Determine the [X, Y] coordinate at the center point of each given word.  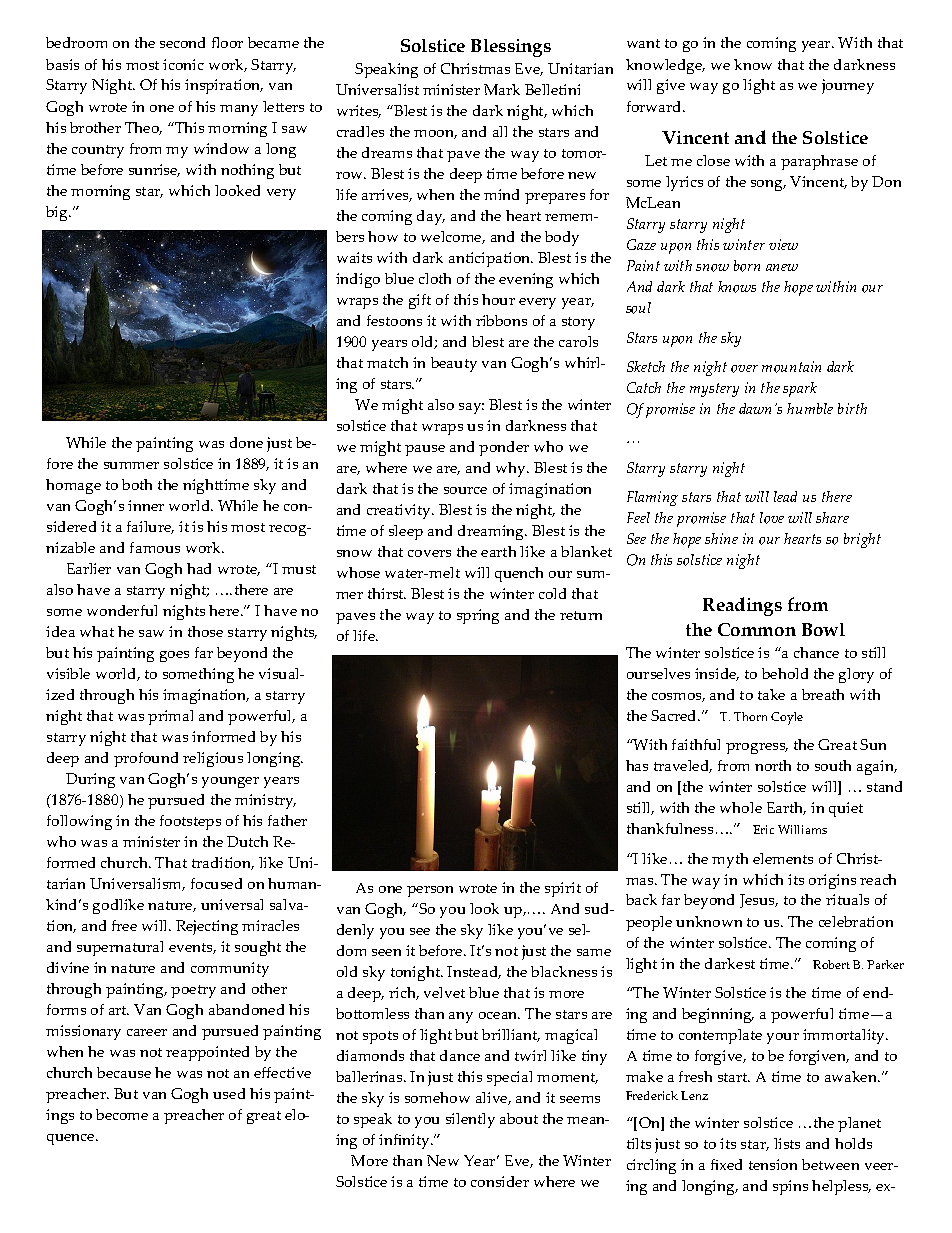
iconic [183, 64]
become [122, 1114]
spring [478, 616]
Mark [502, 89]
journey [848, 86]
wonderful [122, 610]
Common [757, 629]
